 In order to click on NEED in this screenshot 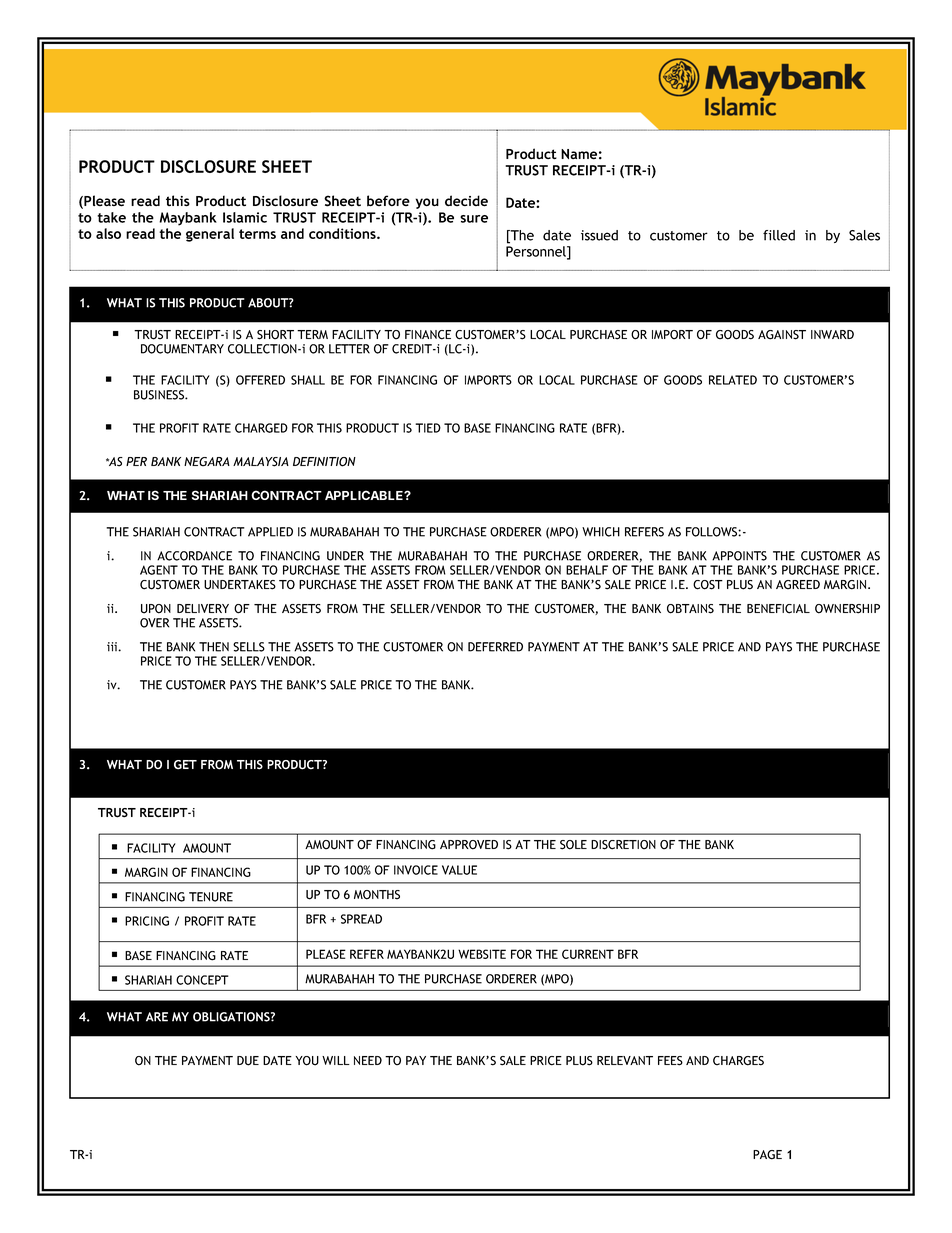, I will do `click(368, 1060)`.
